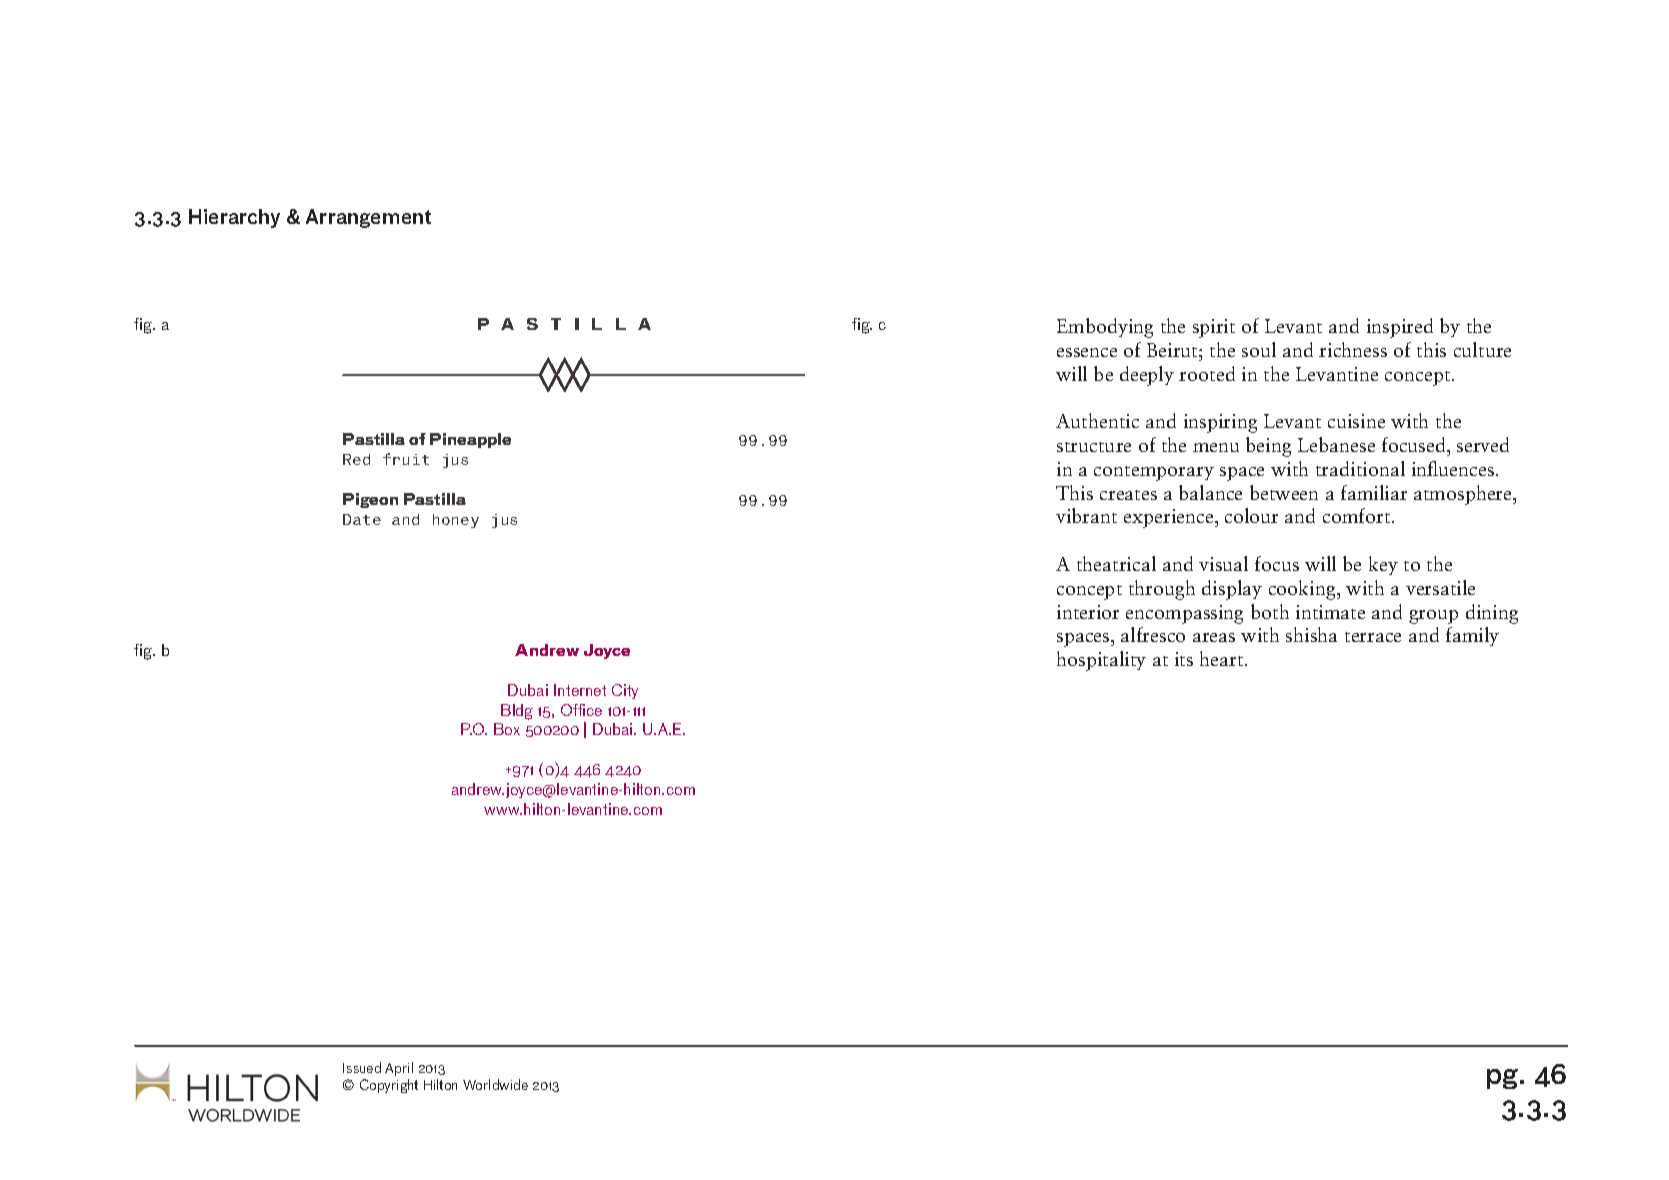 The image size is (1669, 1180). What do you see at coordinates (495, 1084) in the screenshot?
I see `Worldwide` at bounding box center [495, 1084].
